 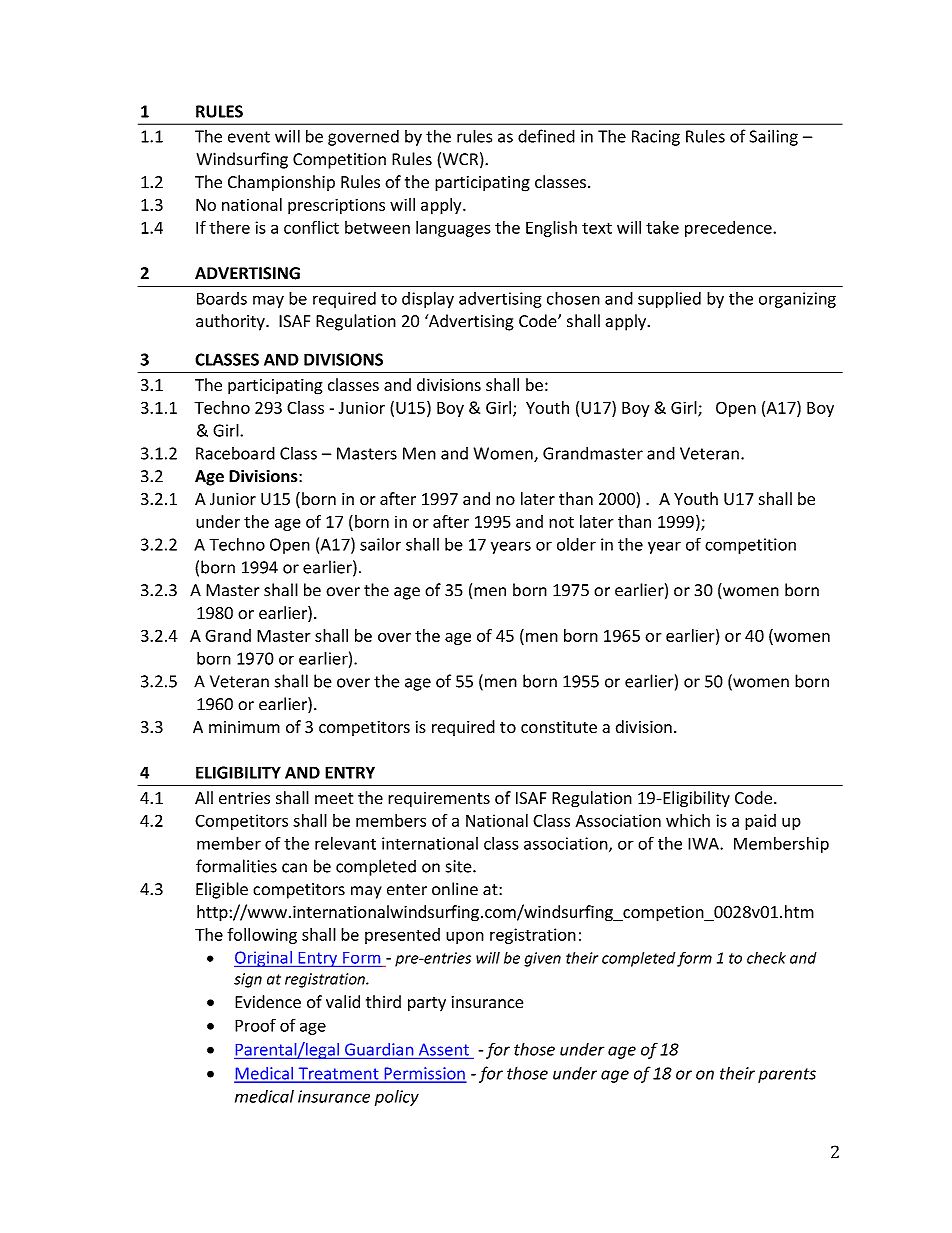 What do you see at coordinates (444, 1049) in the page?
I see `Assent` at bounding box center [444, 1049].
